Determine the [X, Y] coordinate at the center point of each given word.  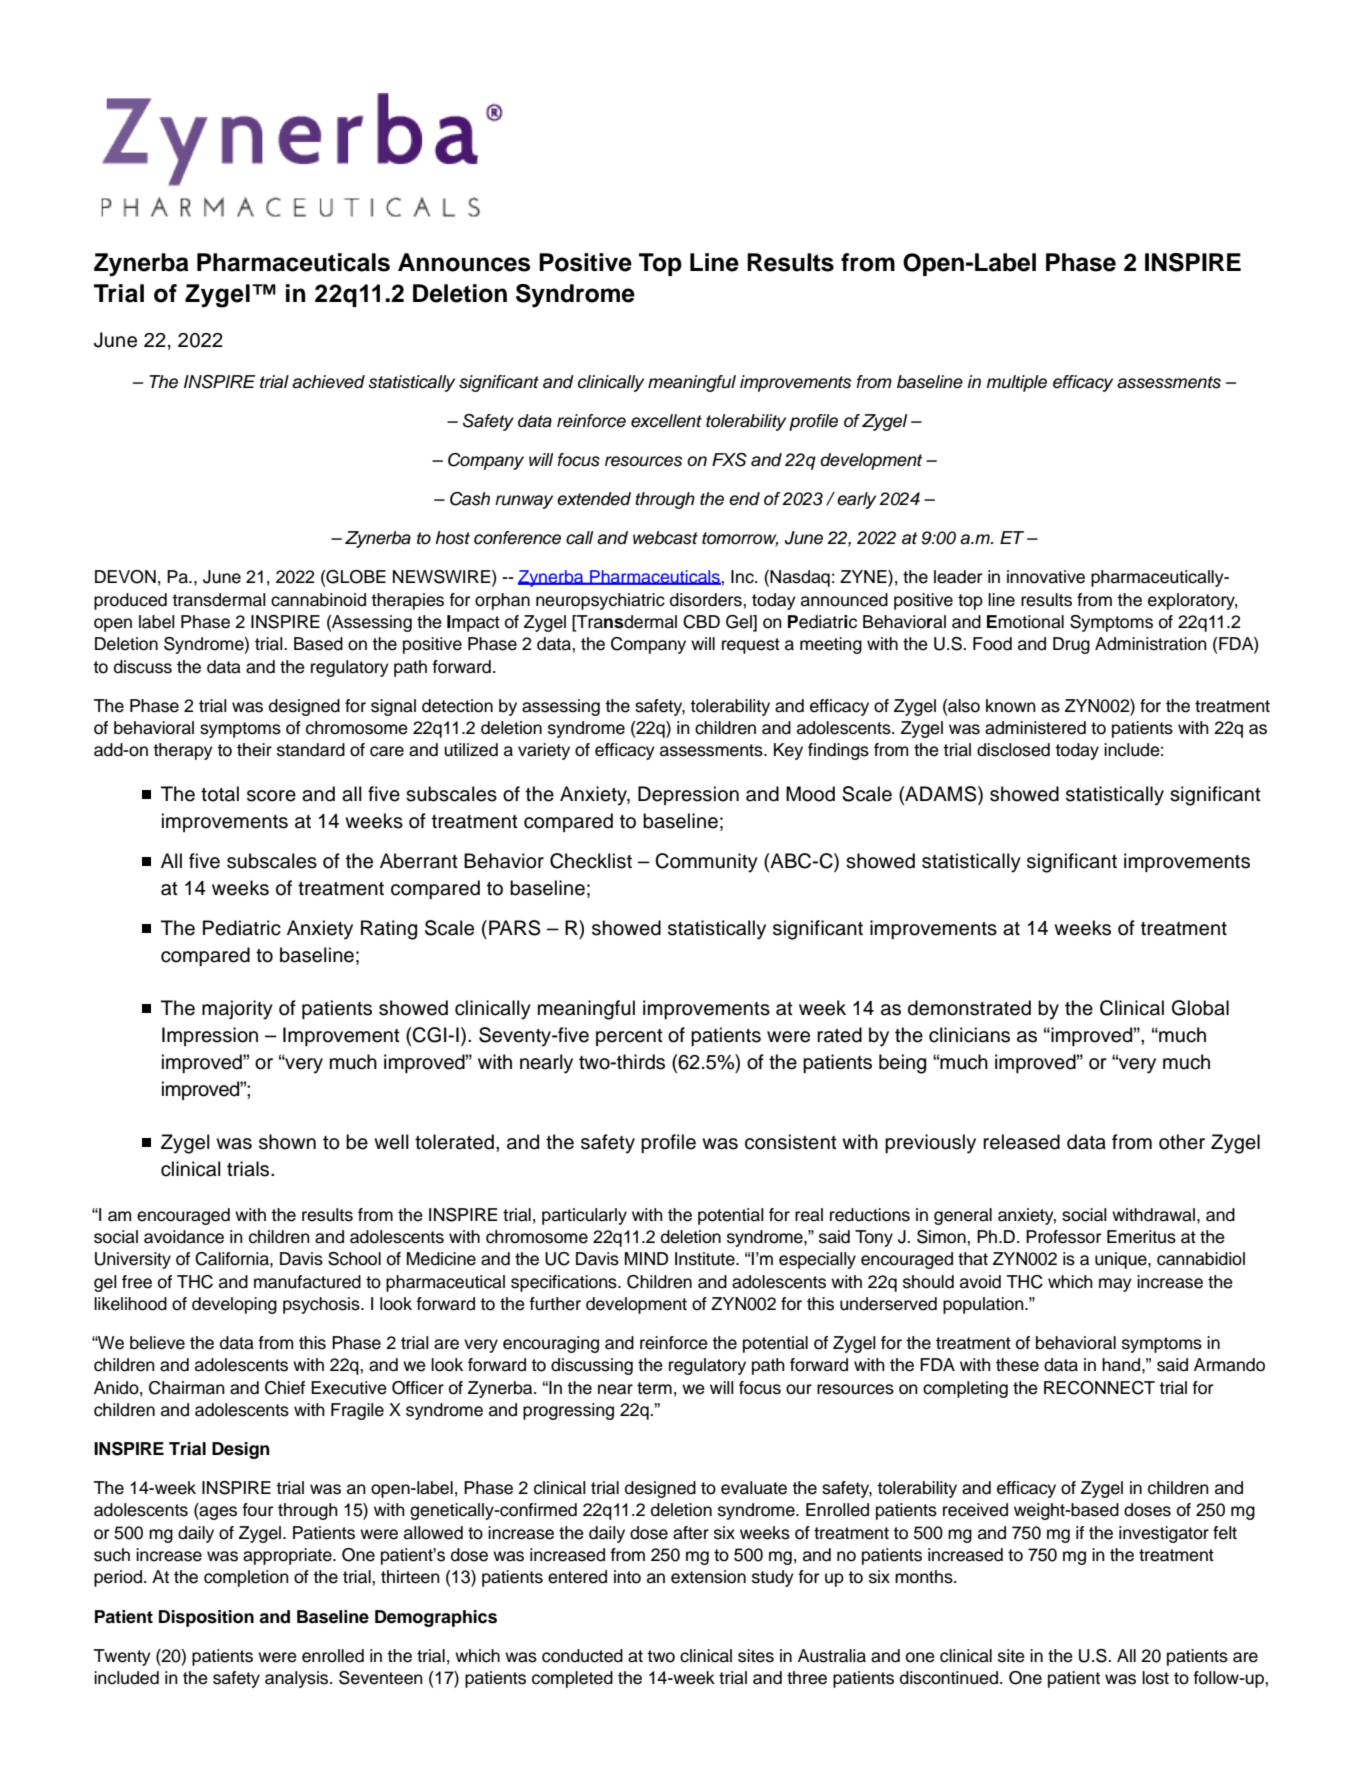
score [271, 796]
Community [706, 863]
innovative [1046, 577]
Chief [285, 1388]
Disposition [206, 1618]
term [654, 1388]
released [1021, 1142]
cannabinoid [318, 600]
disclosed [1013, 750]
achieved [328, 382]
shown [287, 1142]
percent [629, 1037]
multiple [1016, 383]
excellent [666, 421]
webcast [665, 538]
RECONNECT [1099, 1388]
